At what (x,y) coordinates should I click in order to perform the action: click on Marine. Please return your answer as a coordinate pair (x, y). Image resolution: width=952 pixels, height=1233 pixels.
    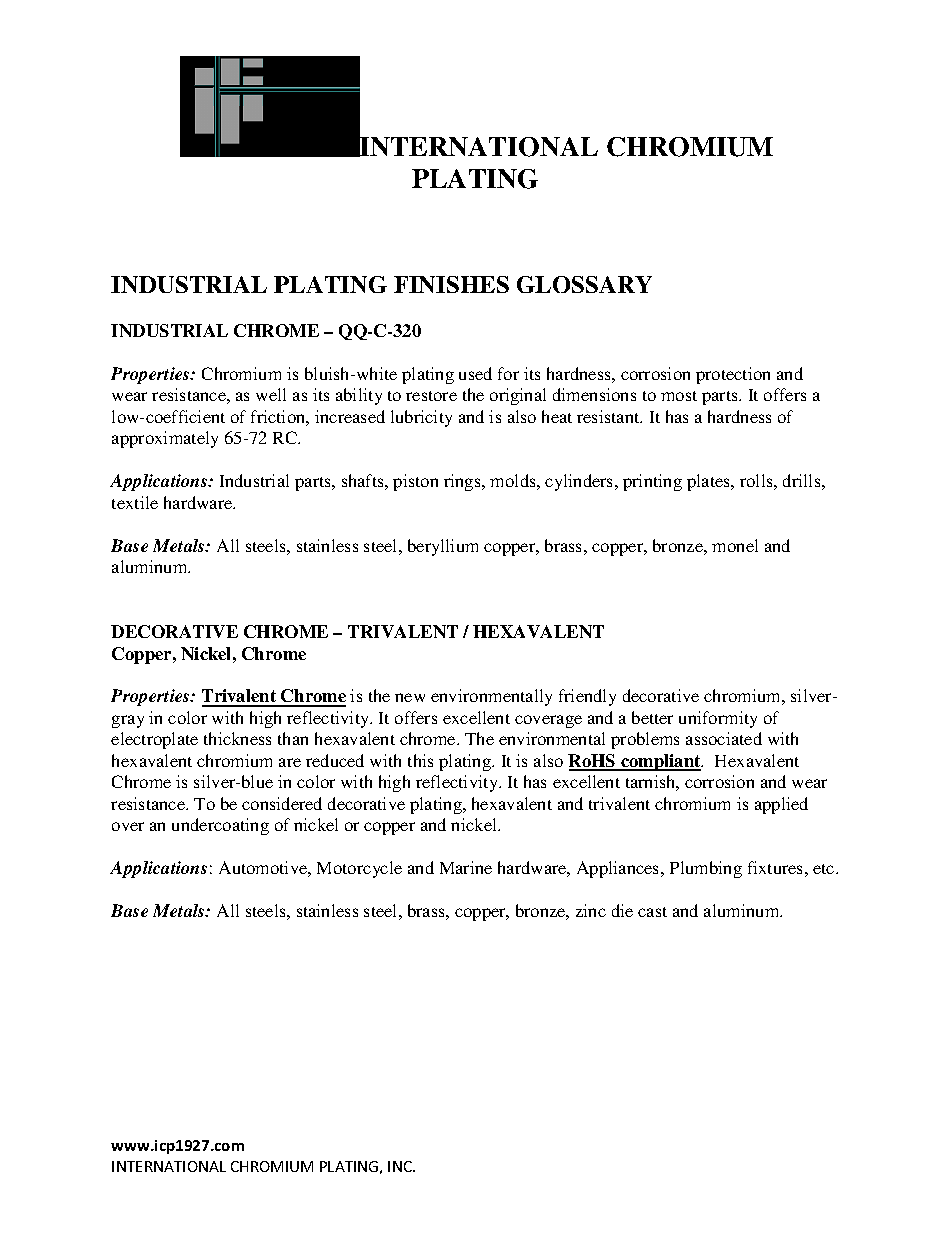
    Looking at the image, I should click on (466, 867).
